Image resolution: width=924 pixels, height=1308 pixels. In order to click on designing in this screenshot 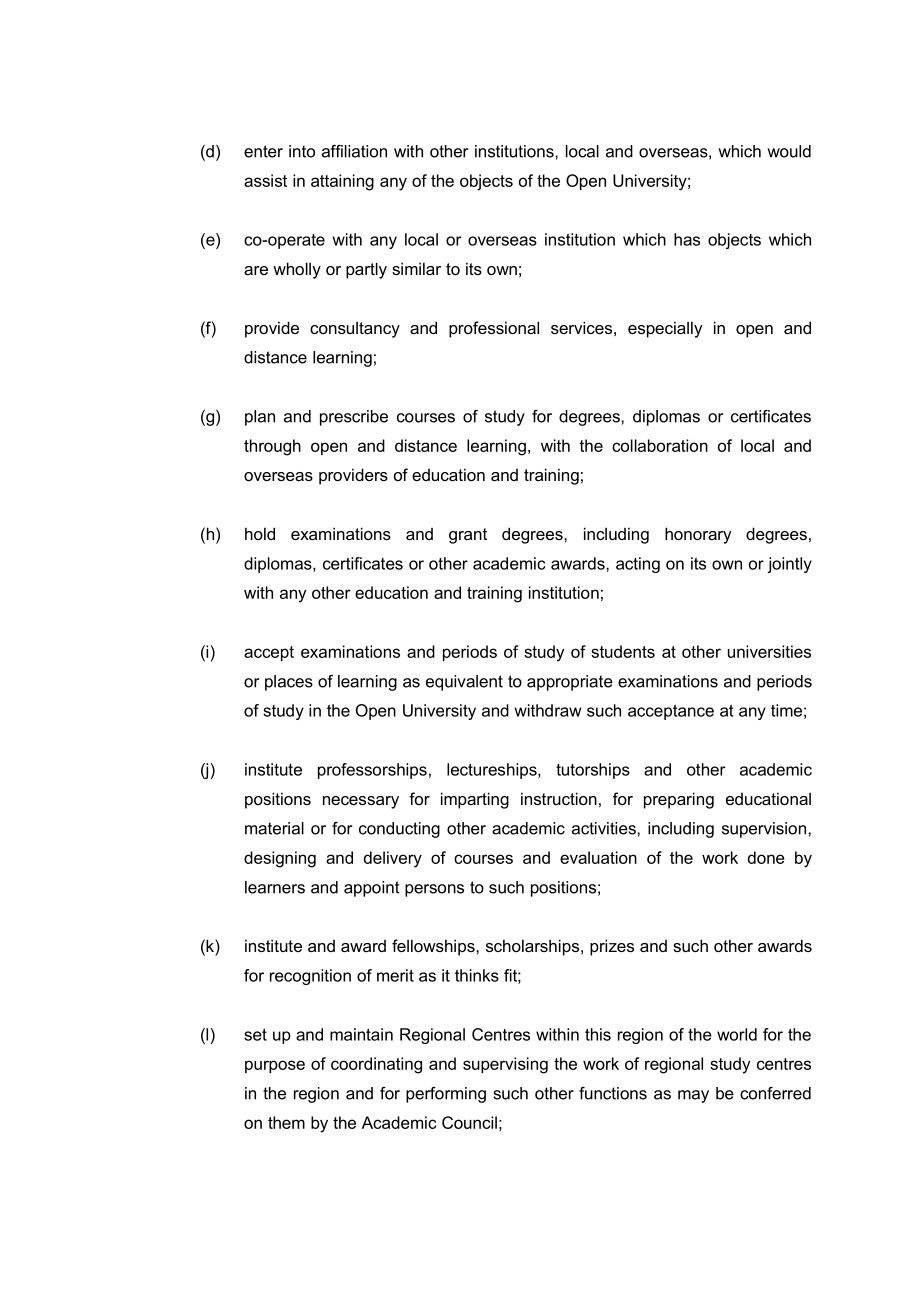, I will do `click(280, 859)`.
